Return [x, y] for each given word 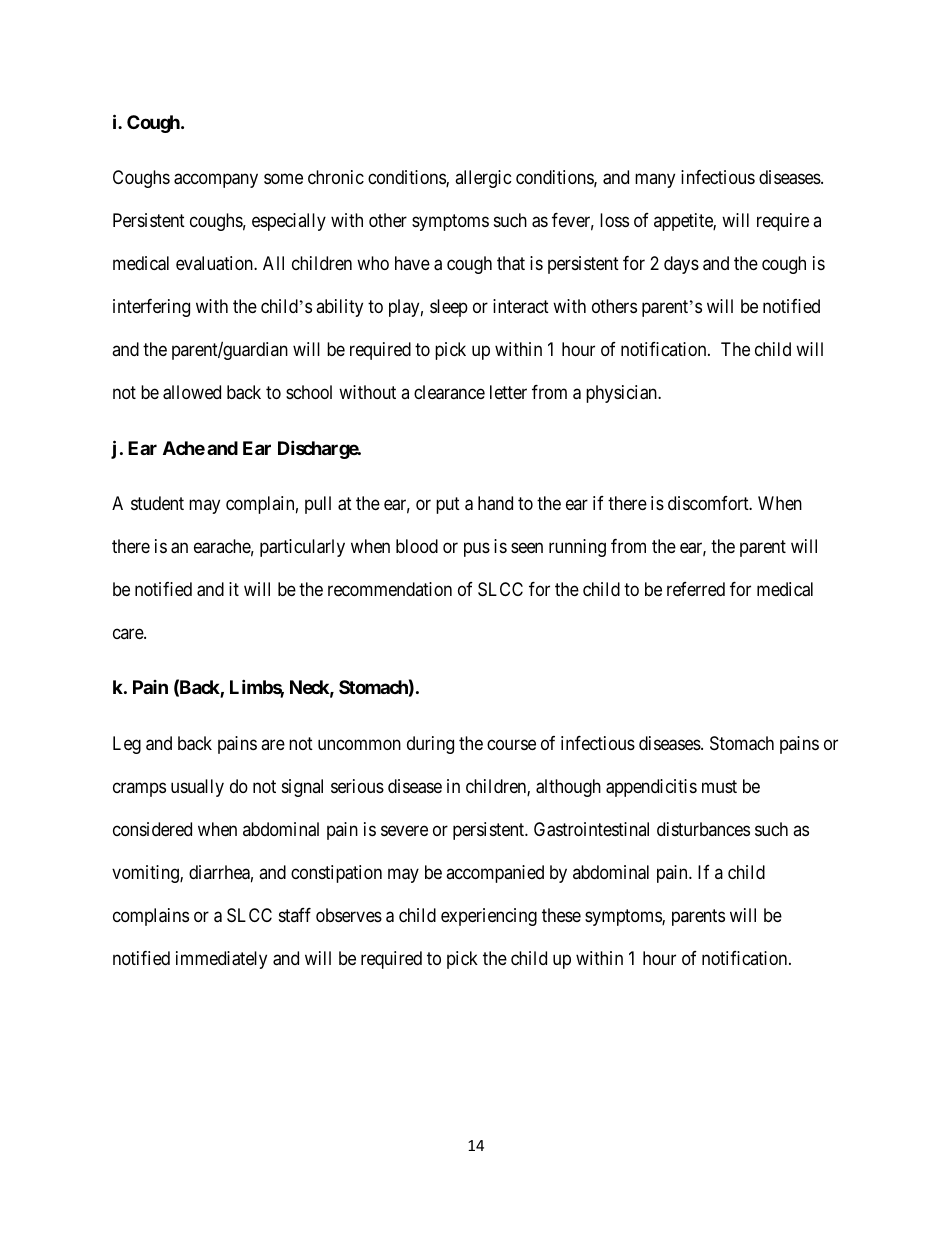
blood [417, 546]
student [157, 503]
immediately [221, 960]
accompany [216, 181]
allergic [483, 179]
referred [696, 589]
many [655, 181]
